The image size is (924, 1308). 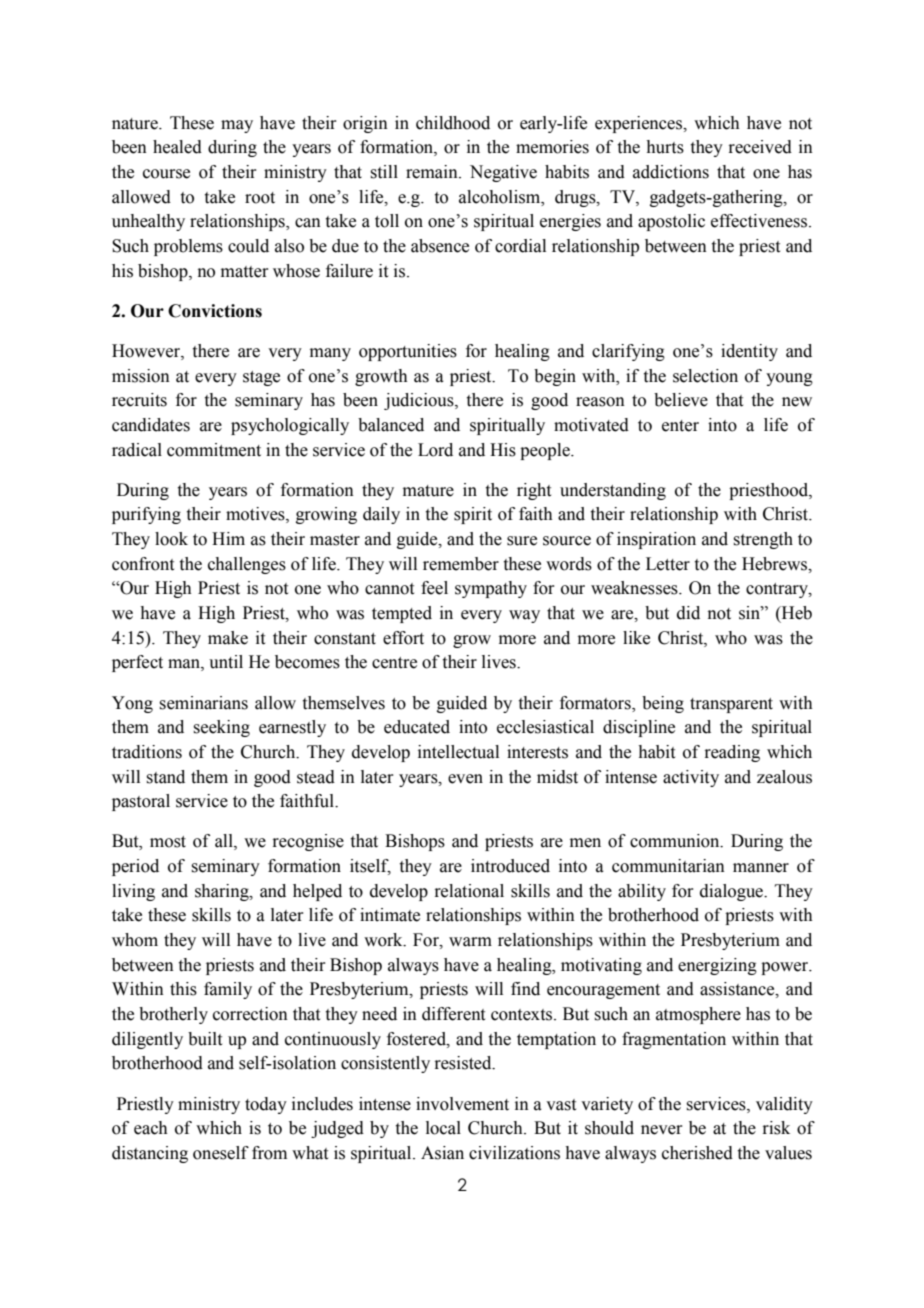 What do you see at coordinates (223, 892) in the screenshot?
I see `sharing` at bounding box center [223, 892].
